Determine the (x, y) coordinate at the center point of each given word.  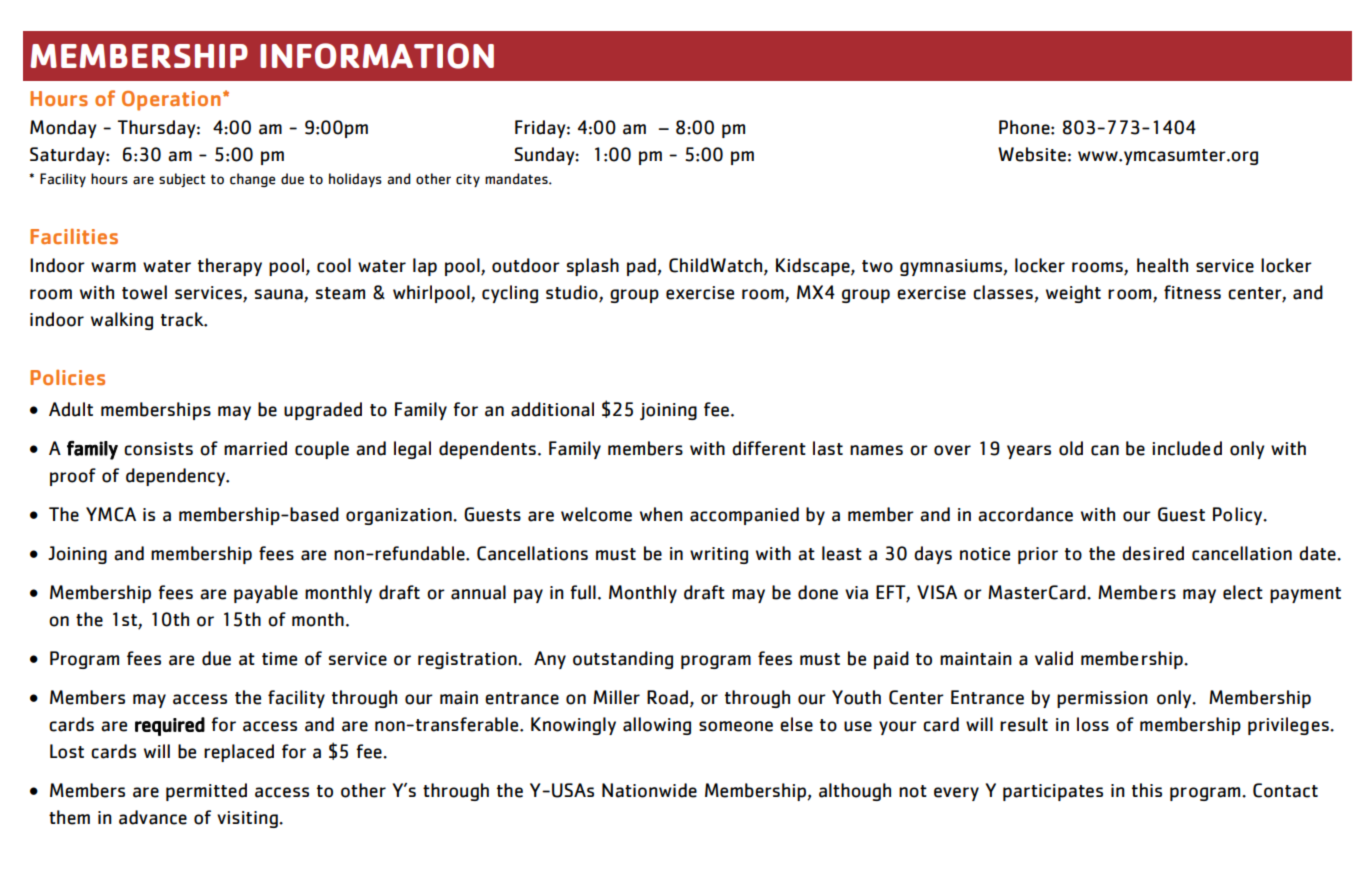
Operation (171, 101)
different (769, 448)
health (1162, 265)
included (1187, 448)
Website (1032, 154)
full (583, 592)
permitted (206, 792)
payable (266, 594)
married (255, 448)
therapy (230, 267)
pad (642, 267)
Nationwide (649, 790)
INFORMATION (377, 56)
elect (1243, 592)
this (1147, 790)
